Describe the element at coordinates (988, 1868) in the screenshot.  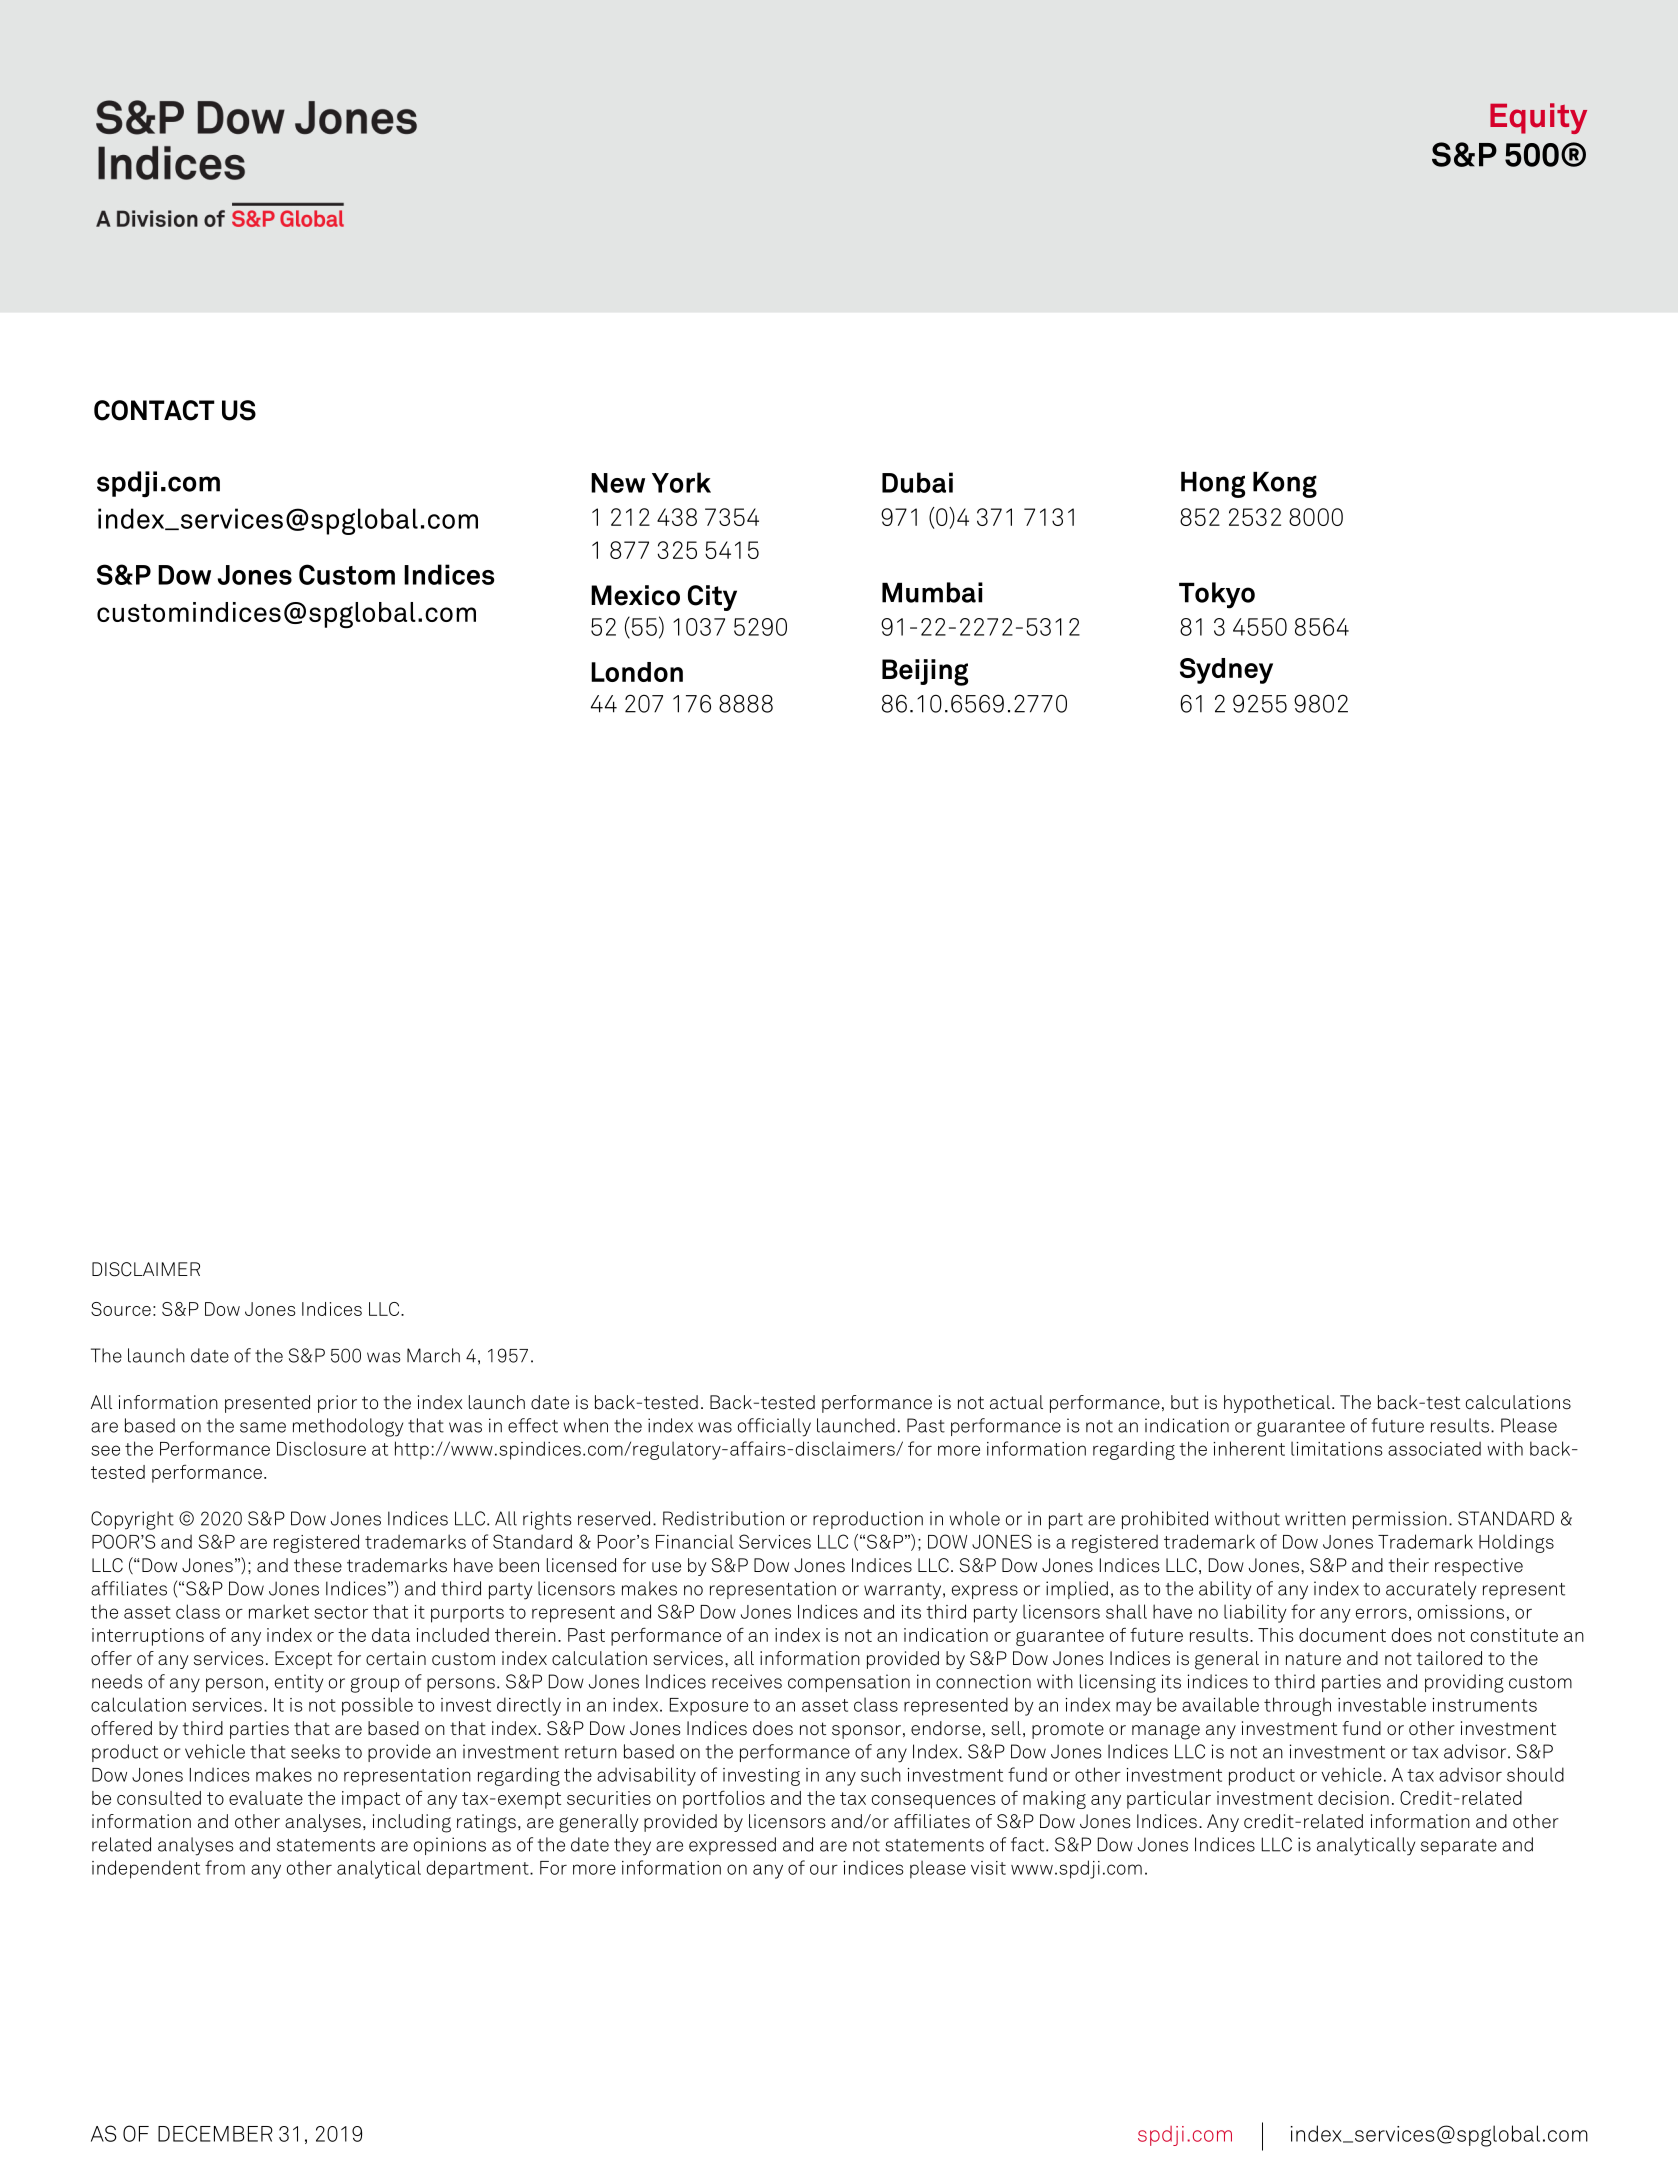
I see `visit` at that location.
